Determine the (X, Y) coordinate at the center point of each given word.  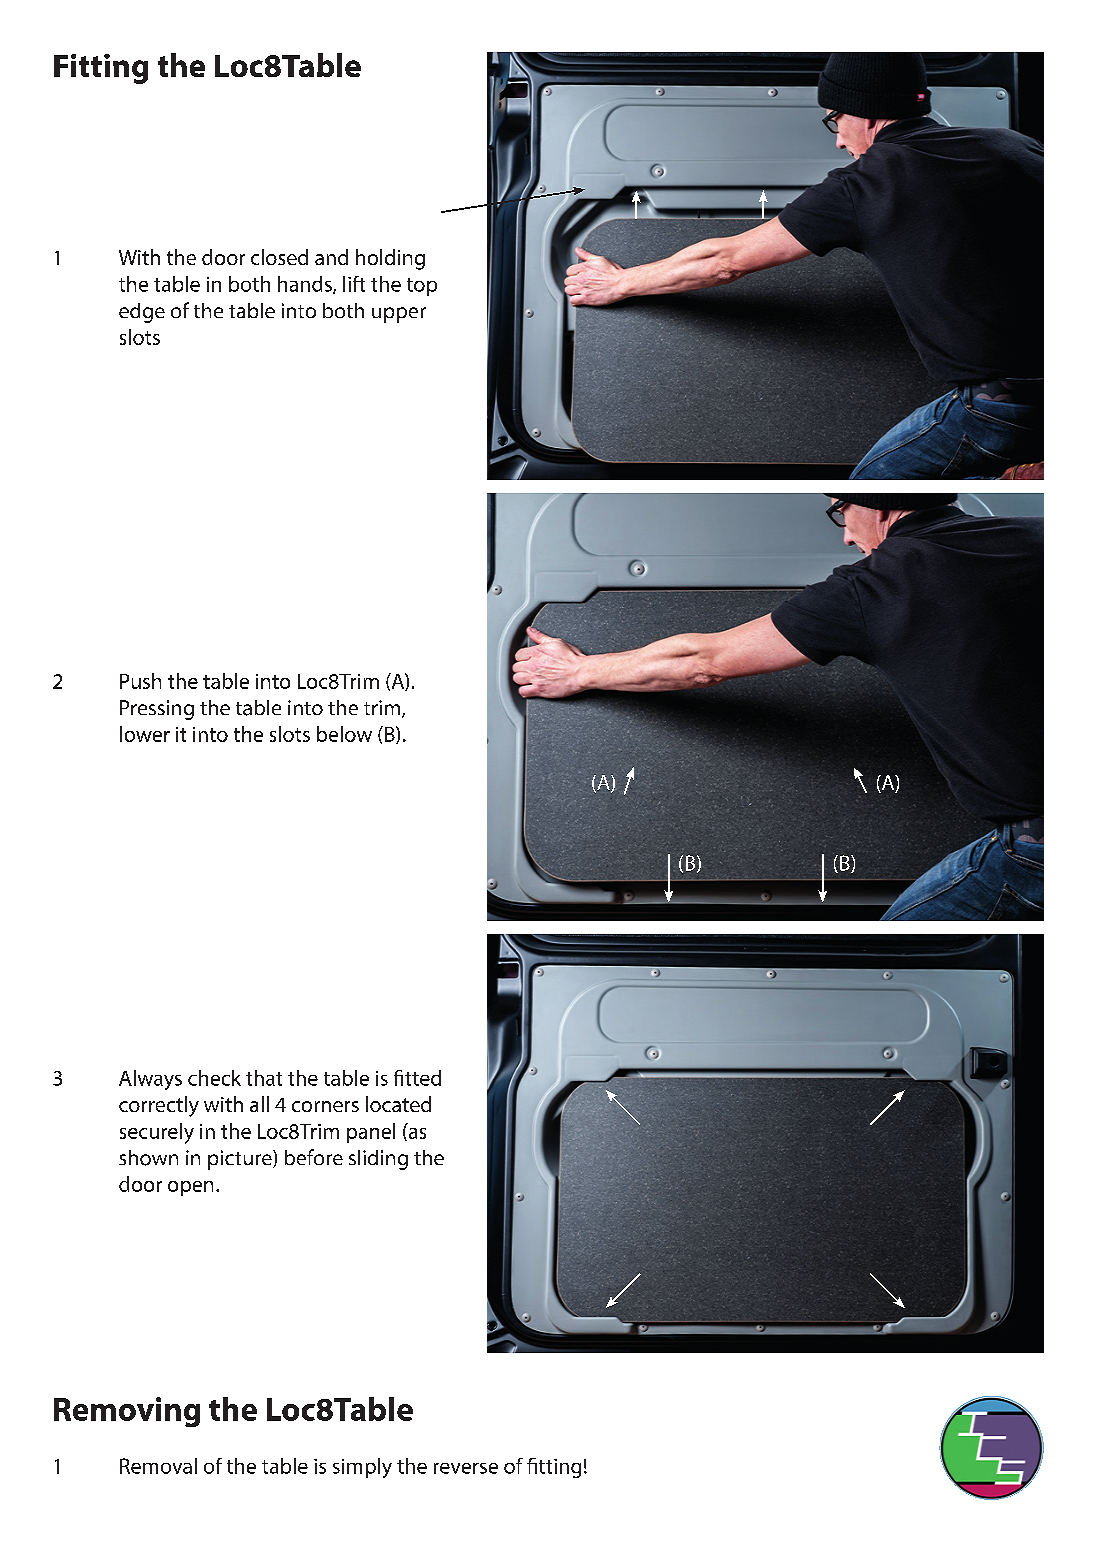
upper (399, 315)
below (344, 734)
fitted (417, 1078)
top (422, 287)
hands (306, 285)
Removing (127, 1412)
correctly (159, 1106)
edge (142, 313)
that (264, 1078)
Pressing (157, 710)
